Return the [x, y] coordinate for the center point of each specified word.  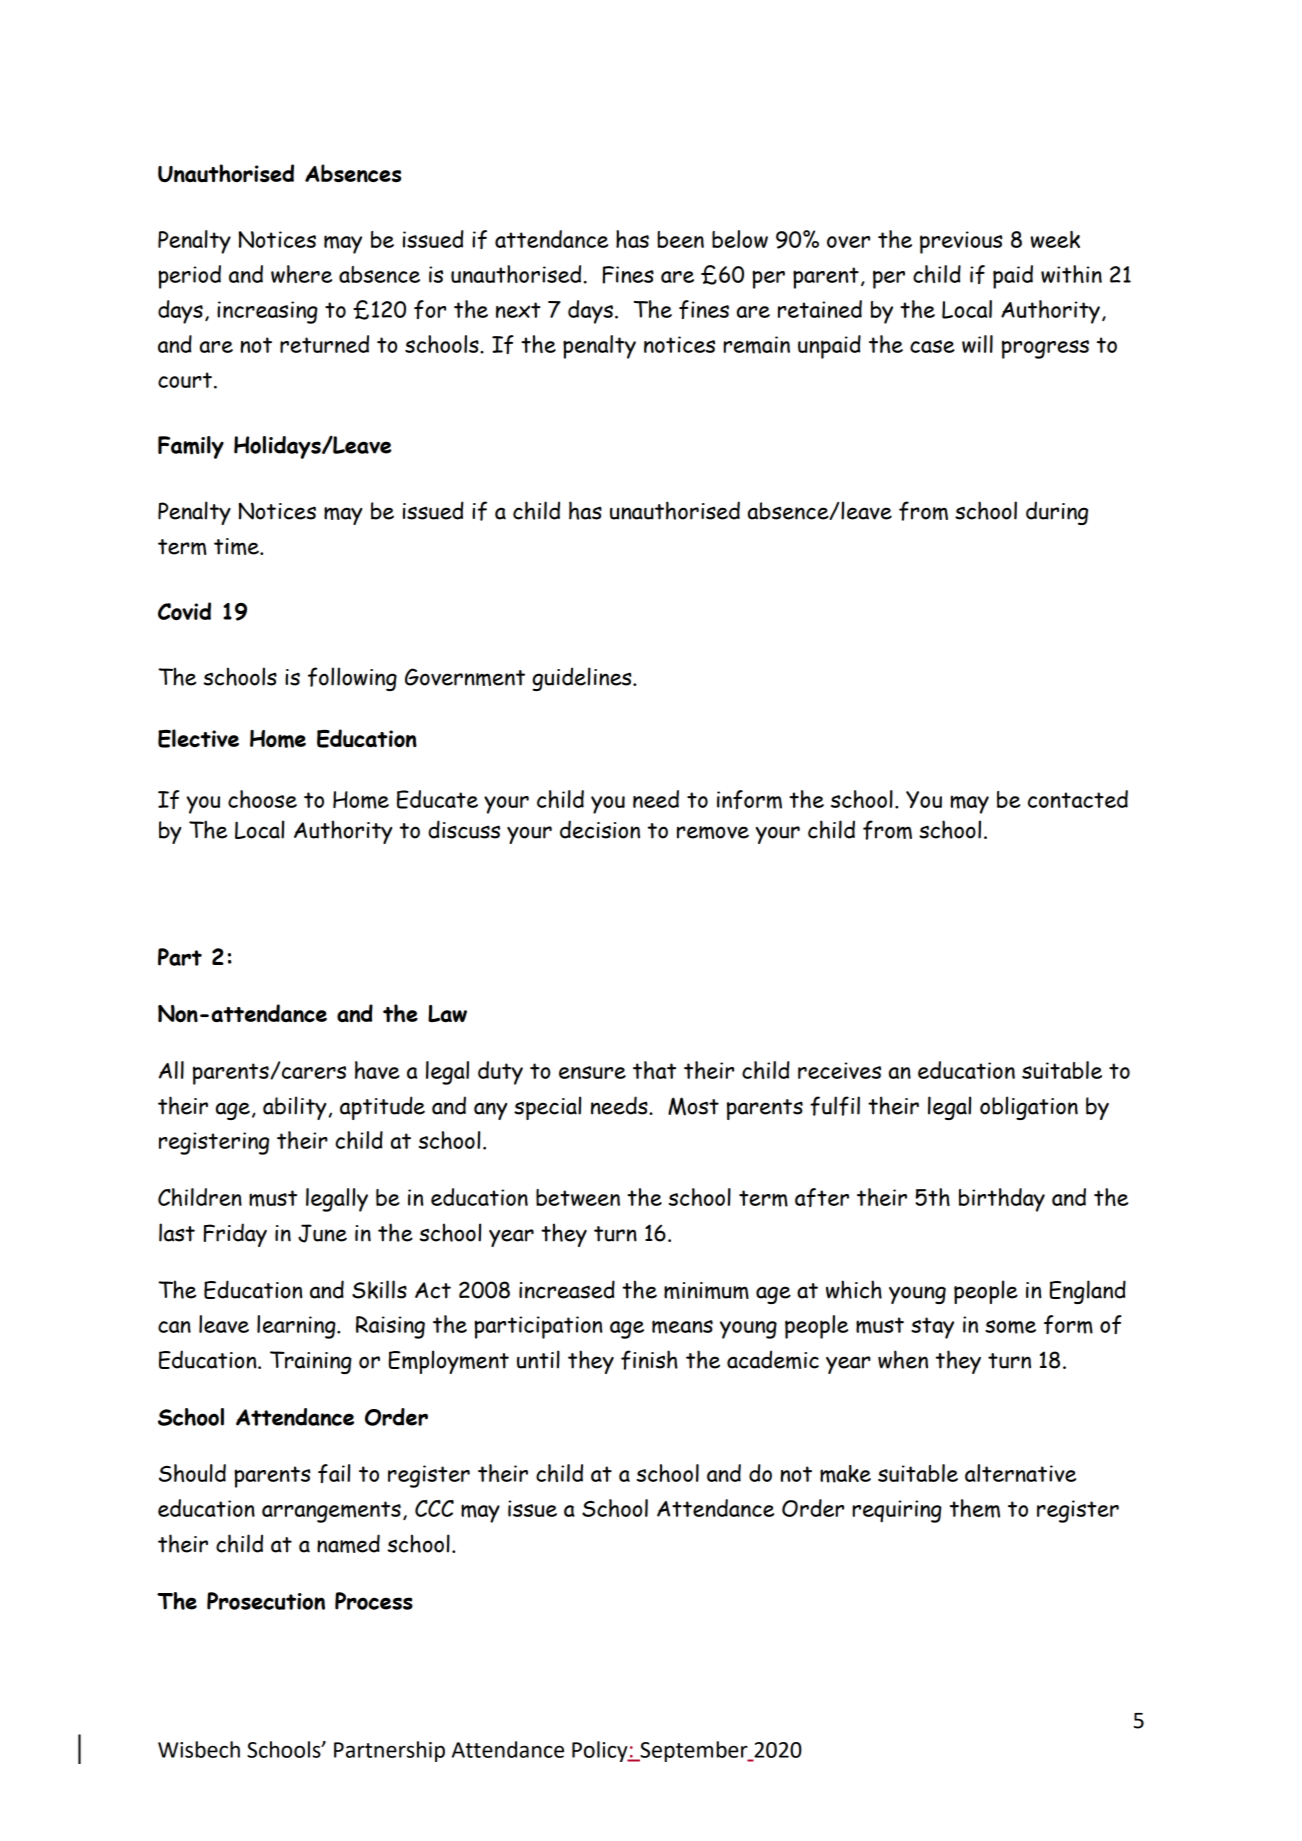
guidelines [583, 679]
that [654, 1070]
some [1010, 1327]
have [377, 1070]
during [1057, 513]
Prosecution [266, 1601]
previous [961, 242]
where [301, 274]
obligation [1029, 1108]
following [352, 679]
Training [311, 1362]
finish [649, 1360]
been [680, 239]
